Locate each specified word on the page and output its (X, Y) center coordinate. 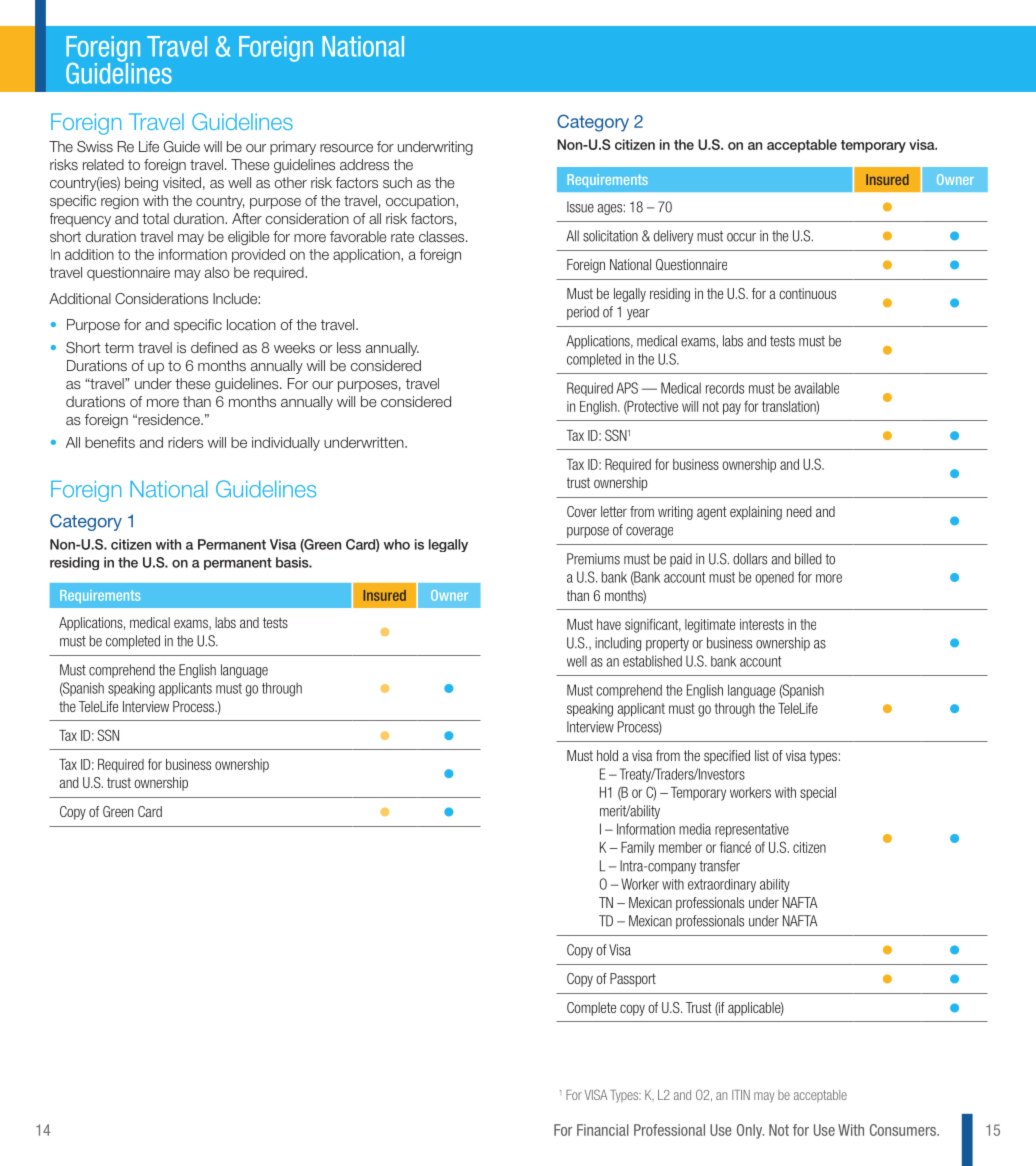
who (397, 544)
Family (638, 849)
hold (607, 755)
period (583, 313)
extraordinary (722, 885)
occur (741, 237)
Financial (603, 1130)
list (762, 755)
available (816, 388)
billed (808, 559)
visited (182, 182)
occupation (421, 202)
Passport (633, 980)
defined (214, 347)
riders (185, 442)
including (618, 644)
